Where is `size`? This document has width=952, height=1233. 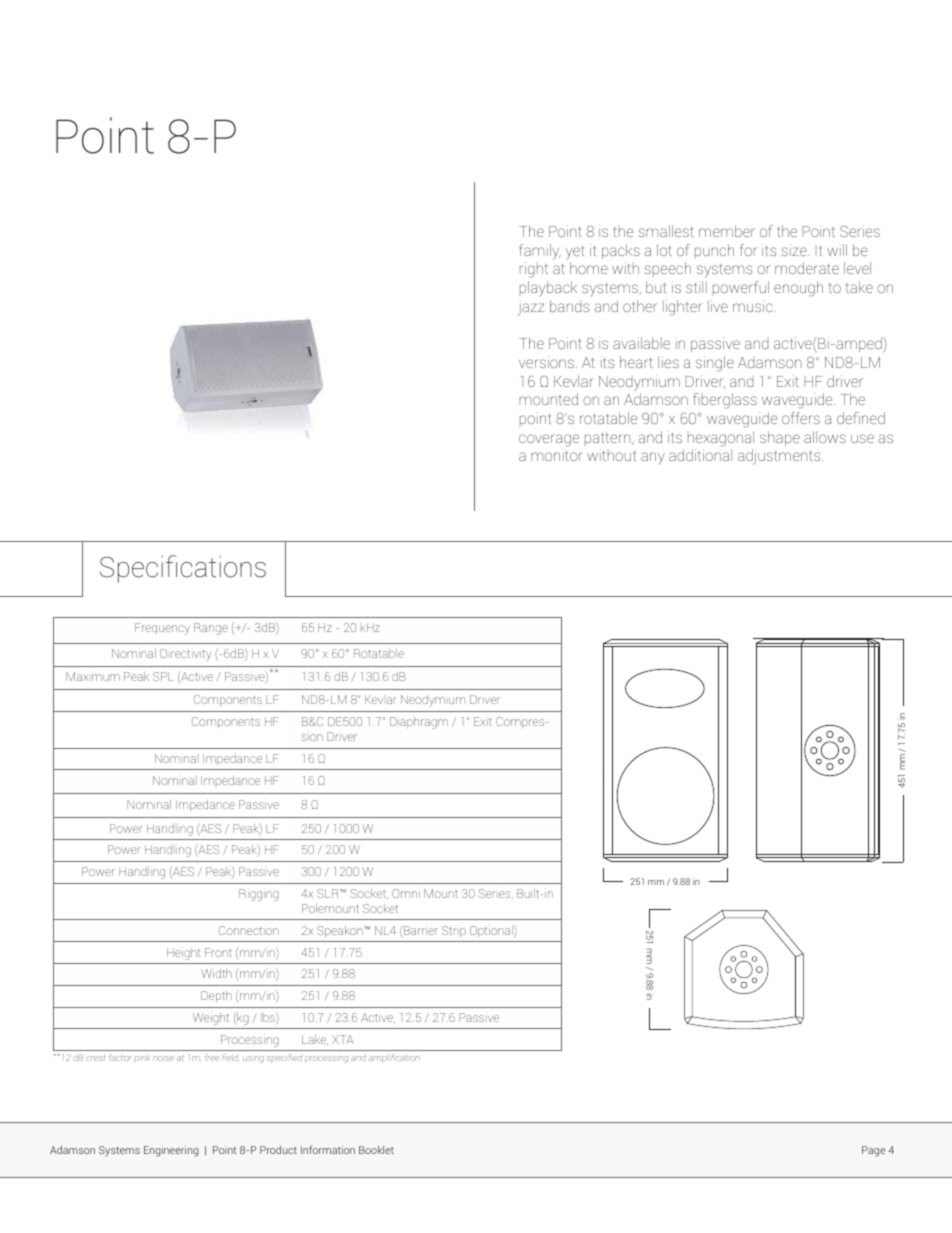
size is located at coordinates (795, 250).
